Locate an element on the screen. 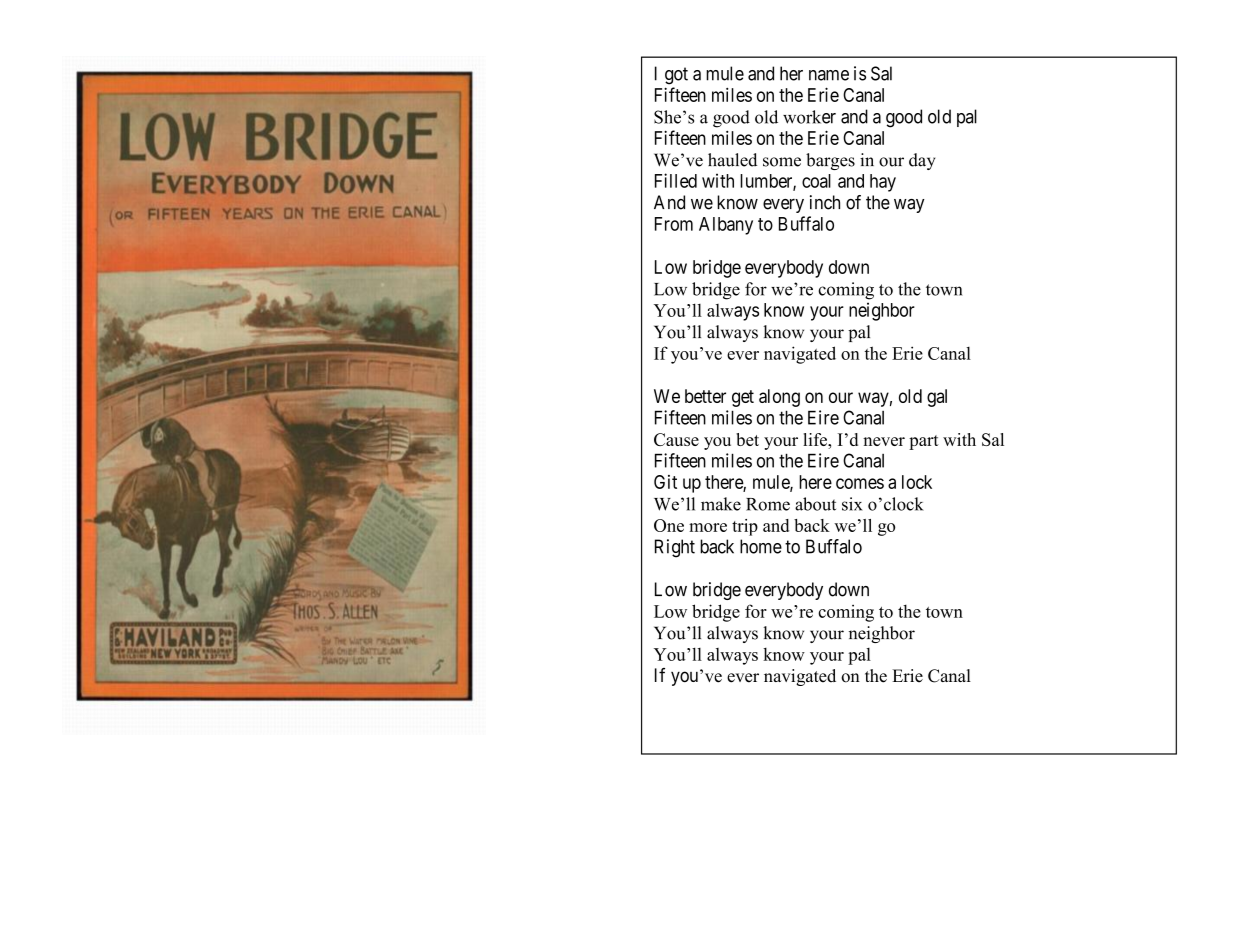 The image size is (1233, 952). six is located at coordinates (852, 504).
